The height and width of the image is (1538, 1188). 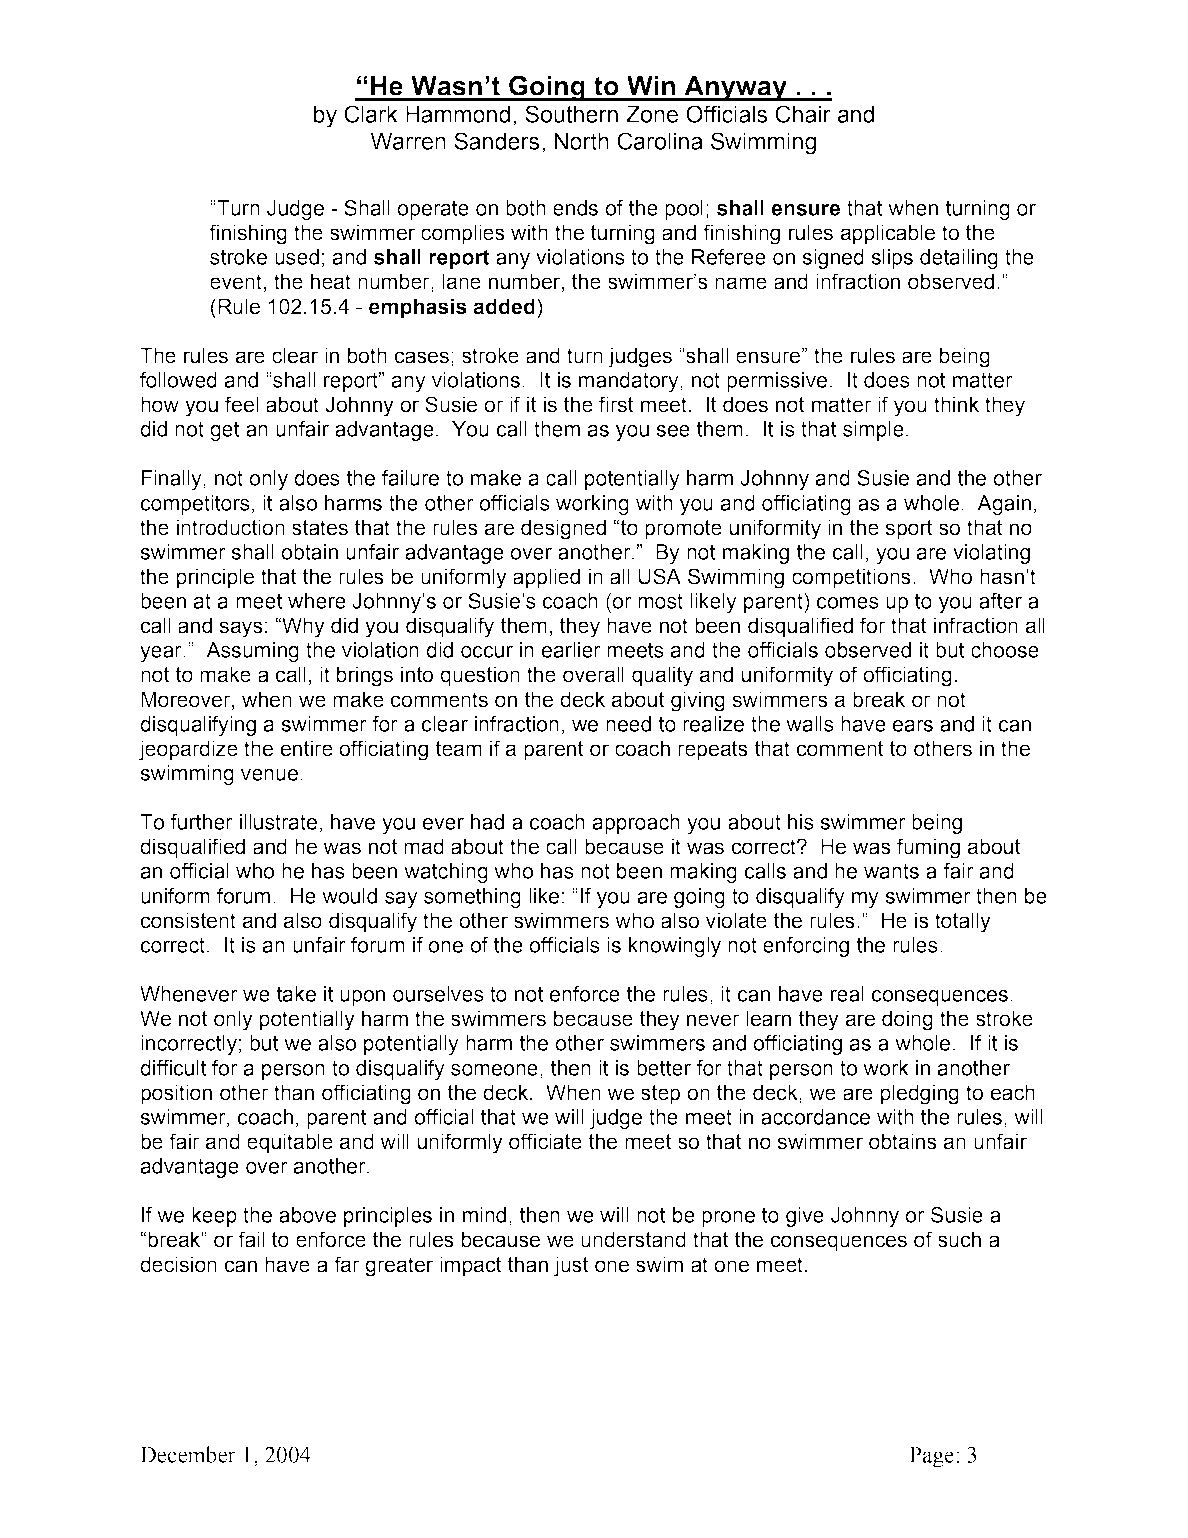 What do you see at coordinates (803, 114) in the image?
I see `Chair` at bounding box center [803, 114].
